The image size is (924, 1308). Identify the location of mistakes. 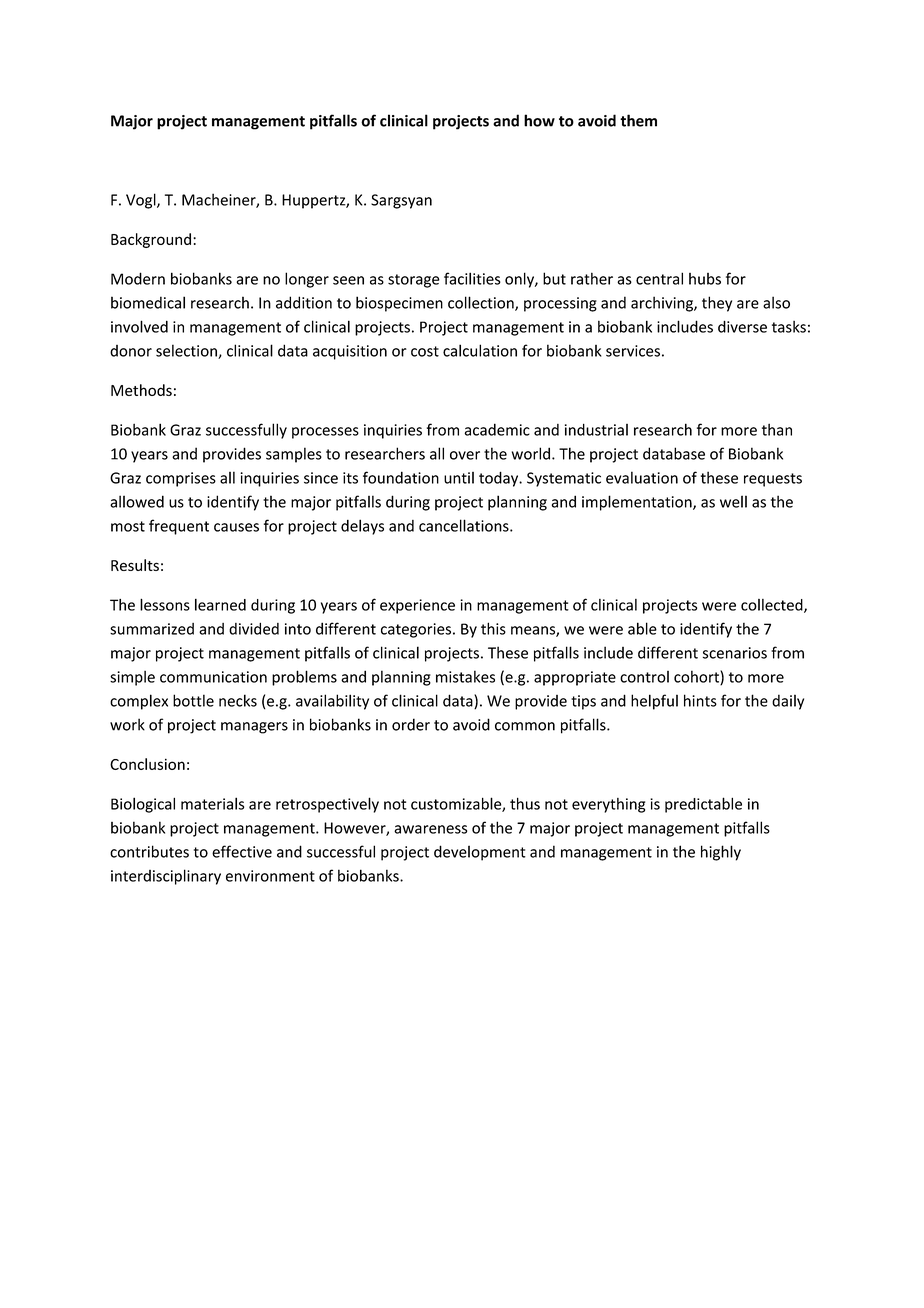
(465, 676).
